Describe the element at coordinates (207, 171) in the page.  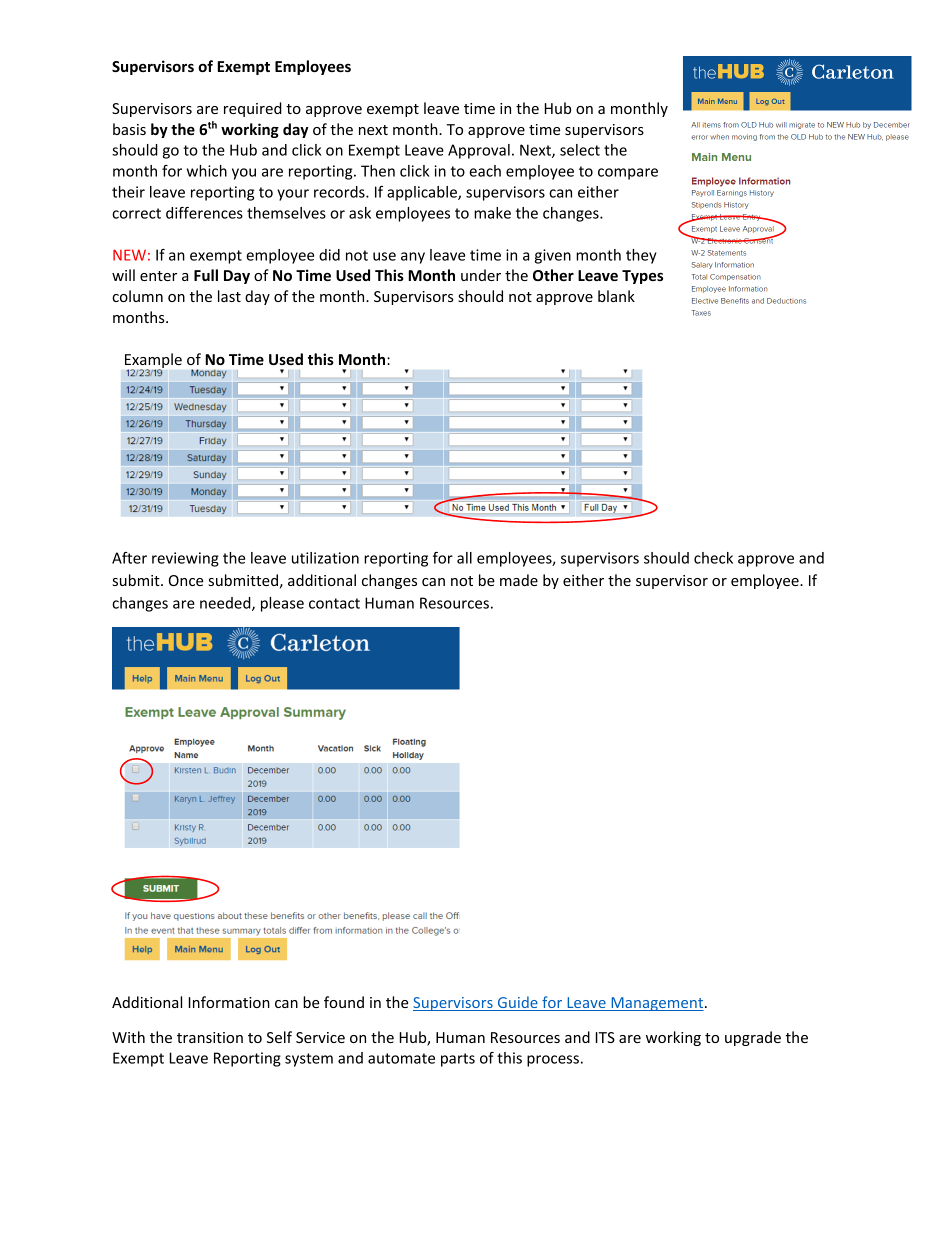
I see `which` at that location.
